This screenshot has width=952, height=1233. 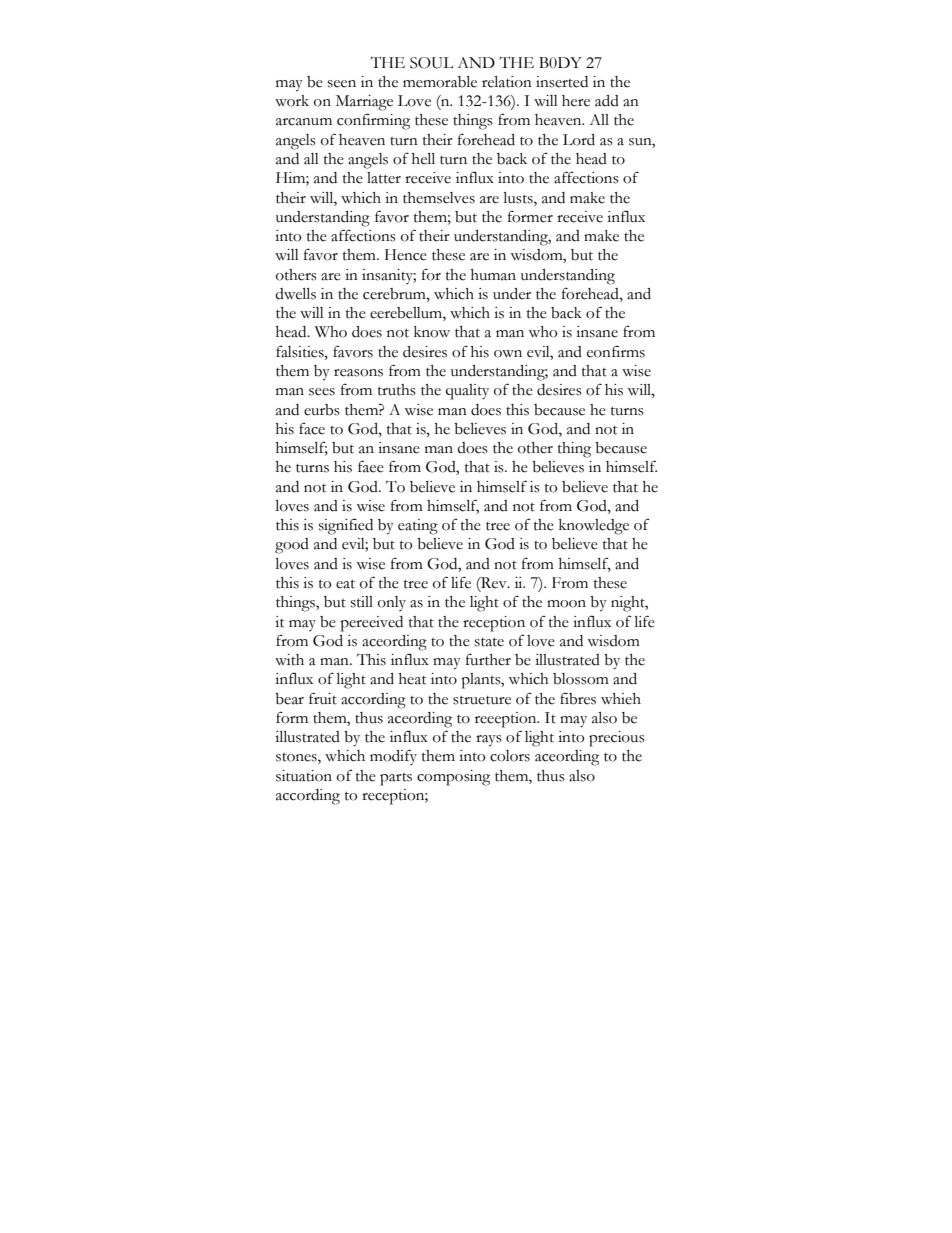 What do you see at coordinates (342, 84) in the screenshot?
I see `seen` at bounding box center [342, 84].
